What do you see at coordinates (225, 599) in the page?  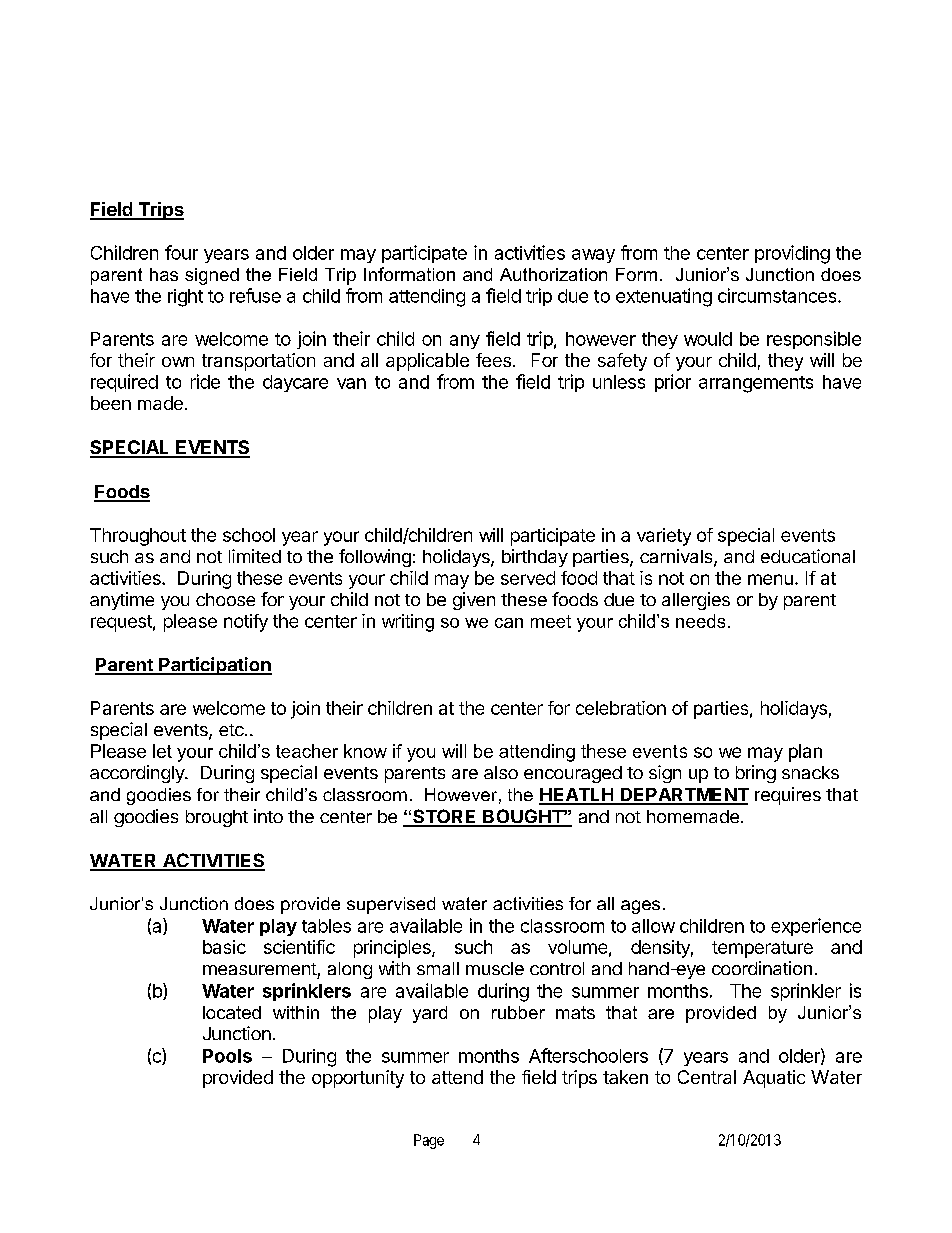 I see `choose` at bounding box center [225, 599].
